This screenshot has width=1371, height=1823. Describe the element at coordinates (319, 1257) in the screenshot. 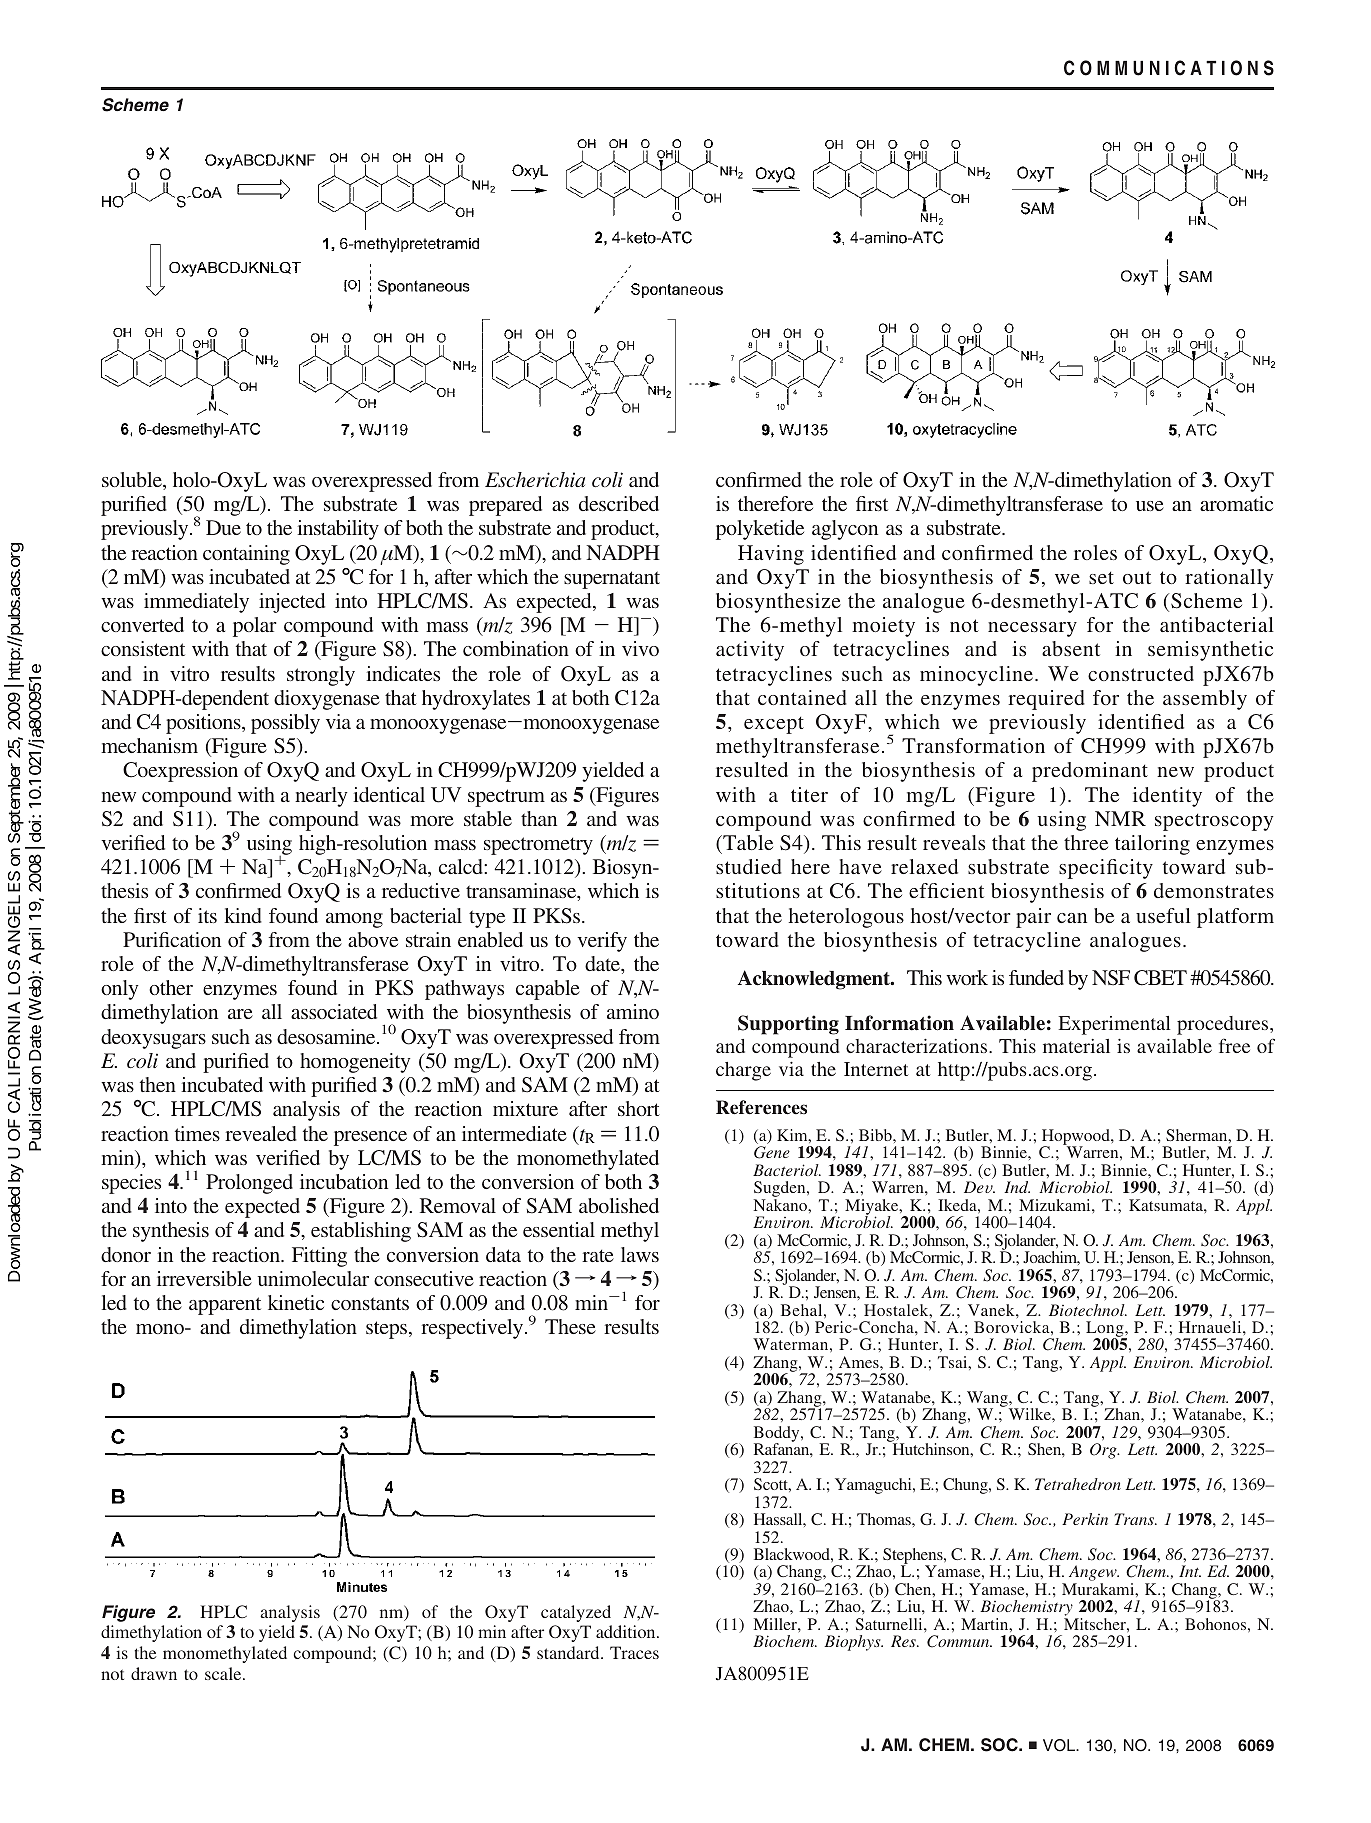

I see `Fitting` at that location.
